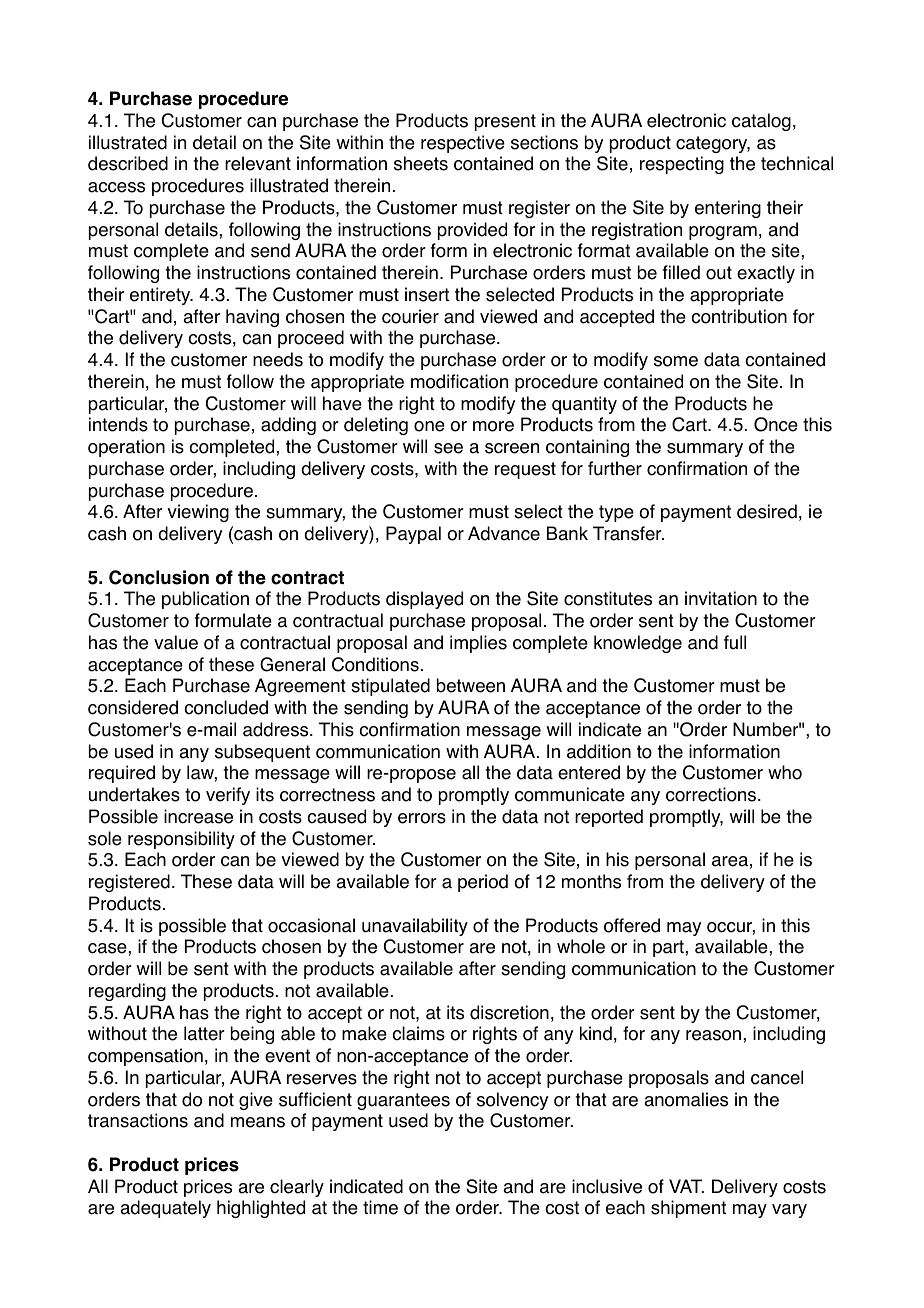  Describe the element at coordinates (712, 794) in the document. I see `corrections` at that location.
